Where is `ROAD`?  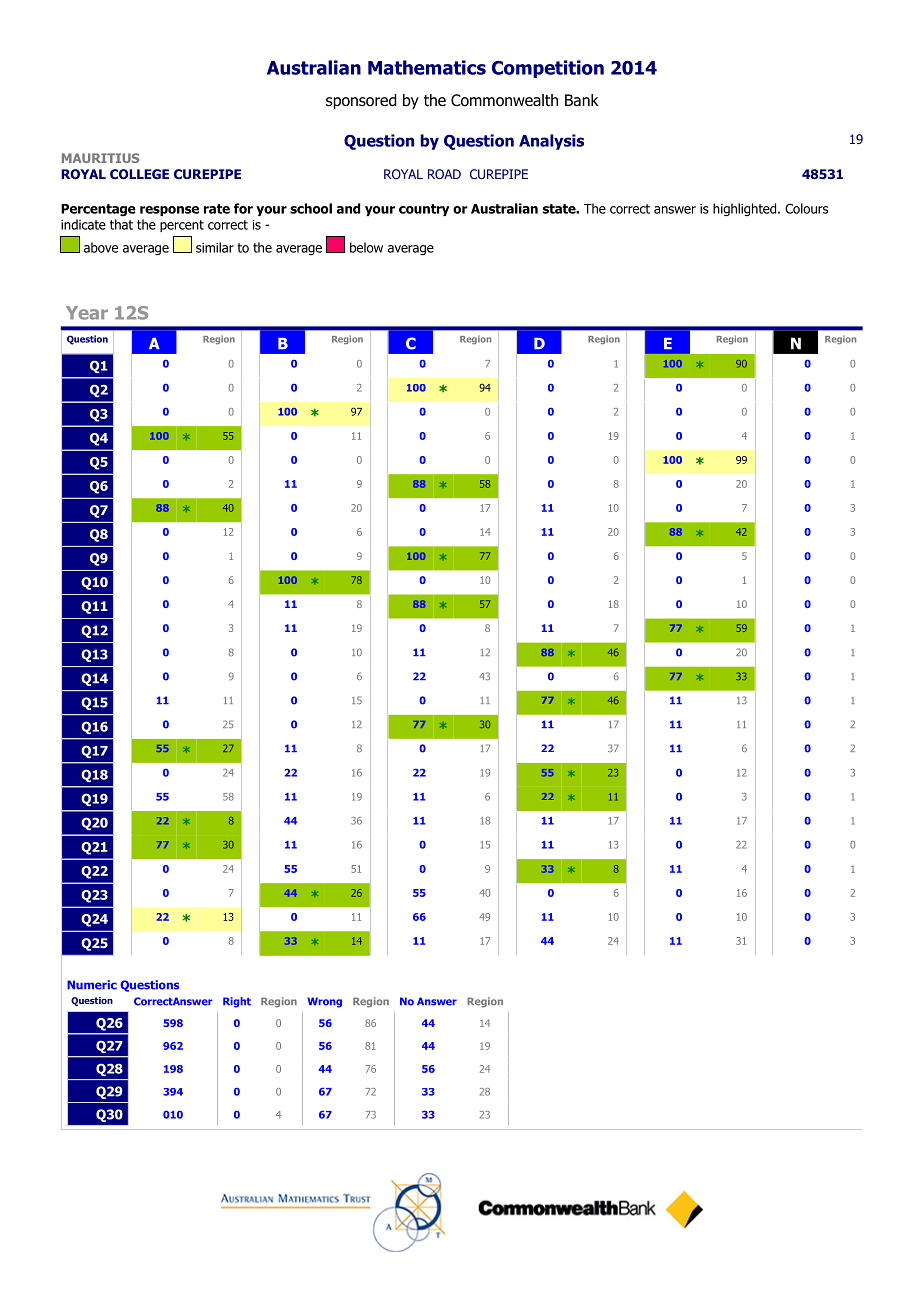 ROAD is located at coordinates (444, 174).
